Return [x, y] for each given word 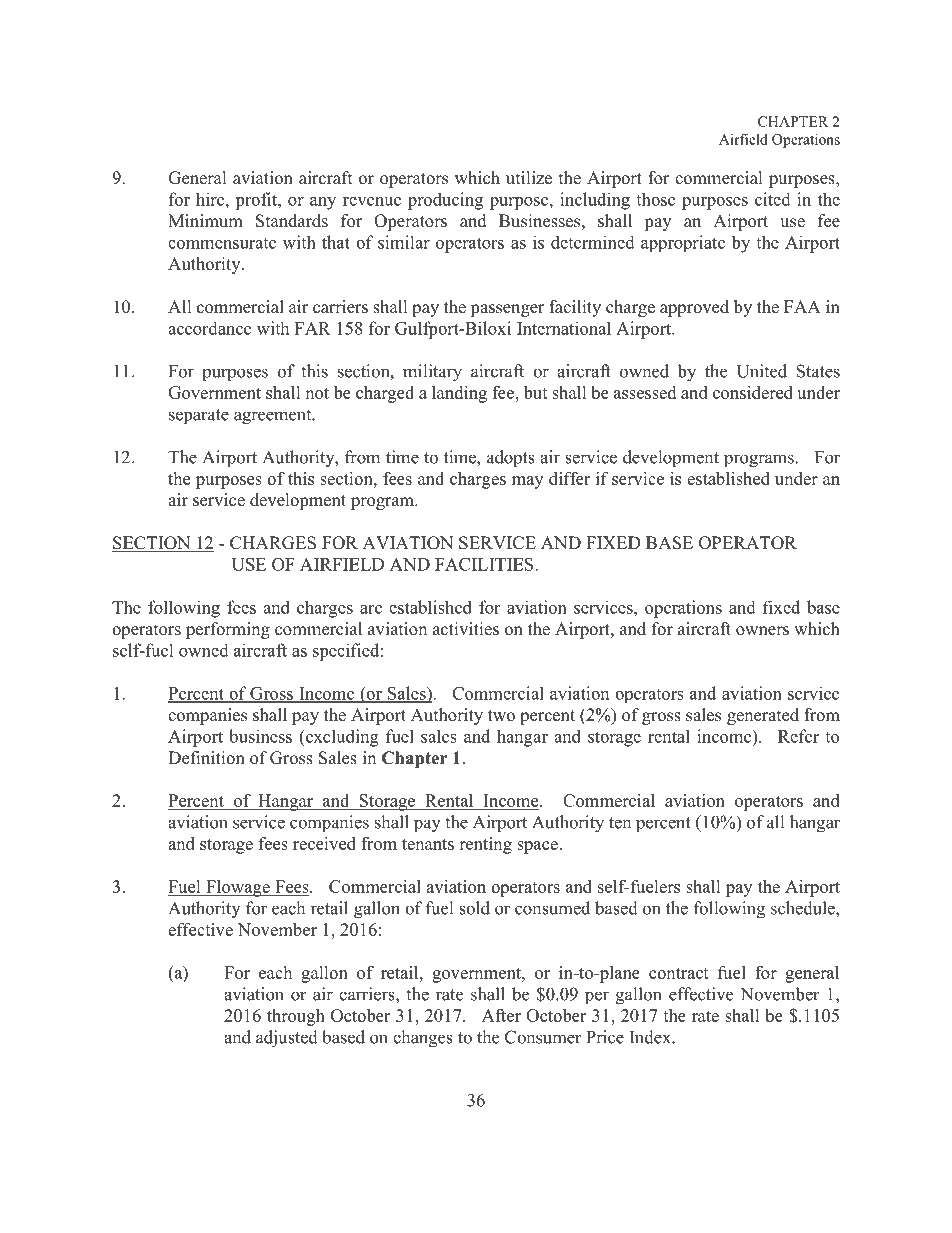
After [501, 1015]
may [527, 482]
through [296, 1017]
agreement [274, 417]
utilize [529, 178]
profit [257, 201]
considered [753, 392]
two [501, 716]
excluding [341, 738]
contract [679, 973]
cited [773, 199]
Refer [798, 736]
